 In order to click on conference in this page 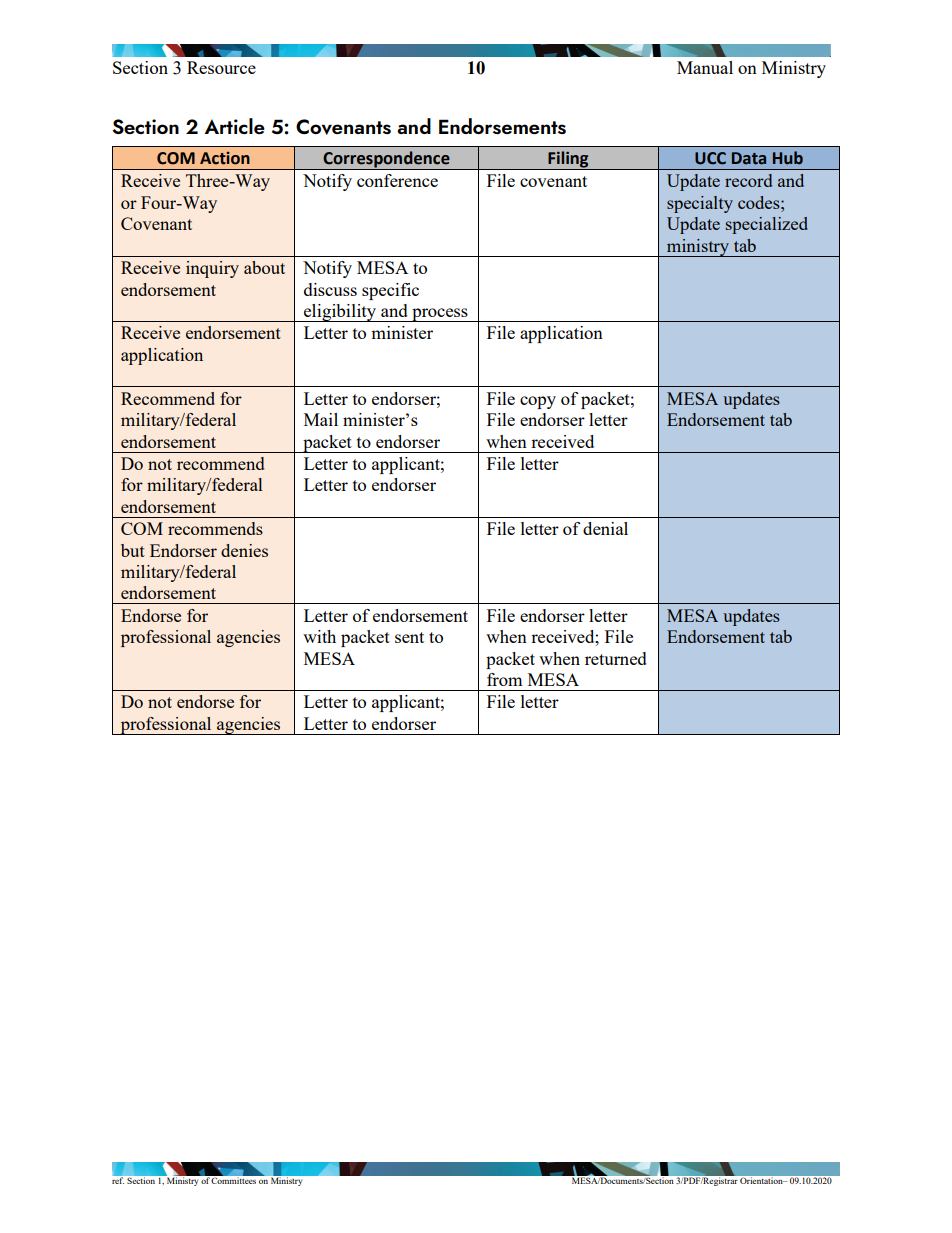, I will do `click(397, 180)`.
